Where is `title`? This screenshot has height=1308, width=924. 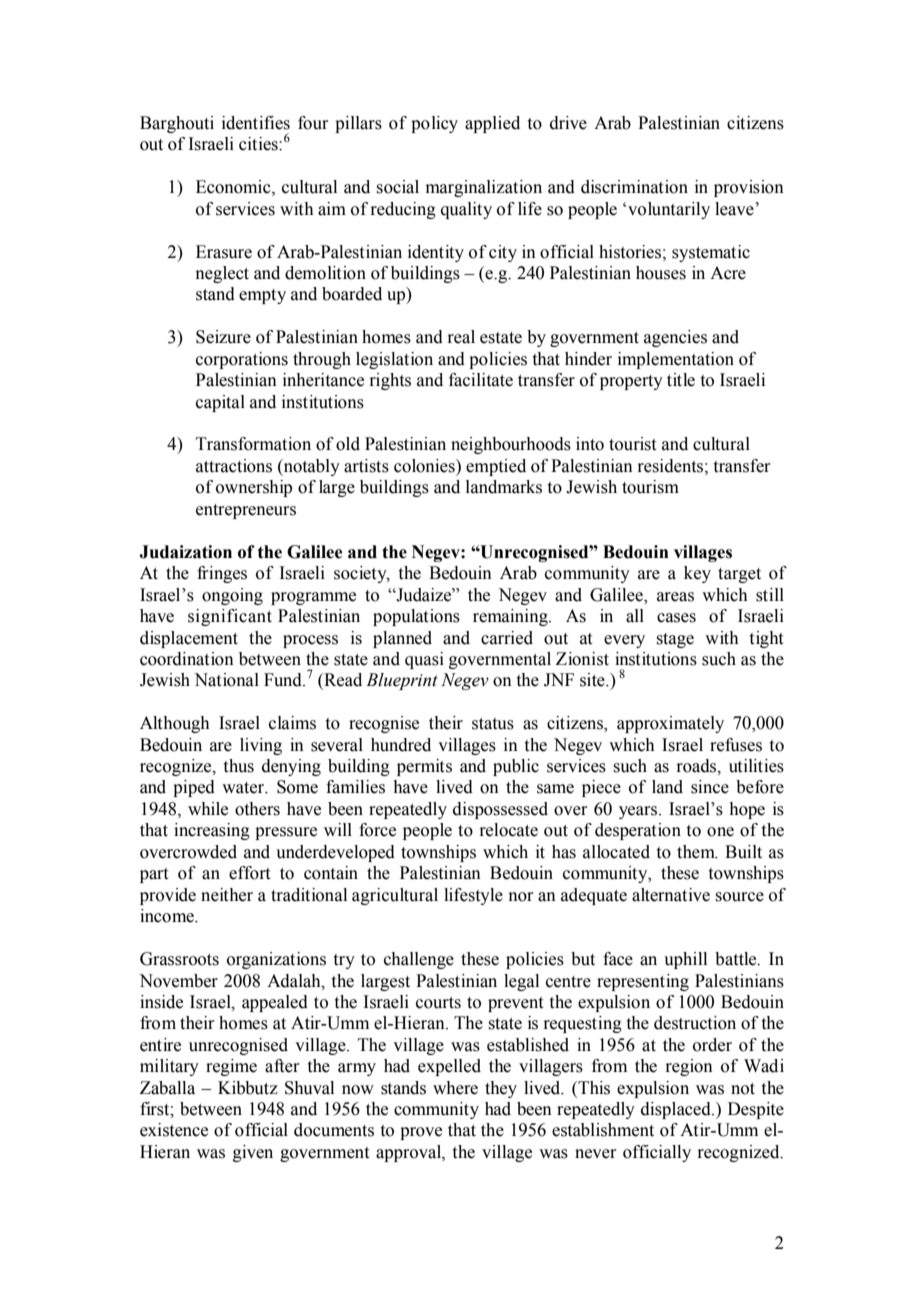
title is located at coordinates (681, 380).
